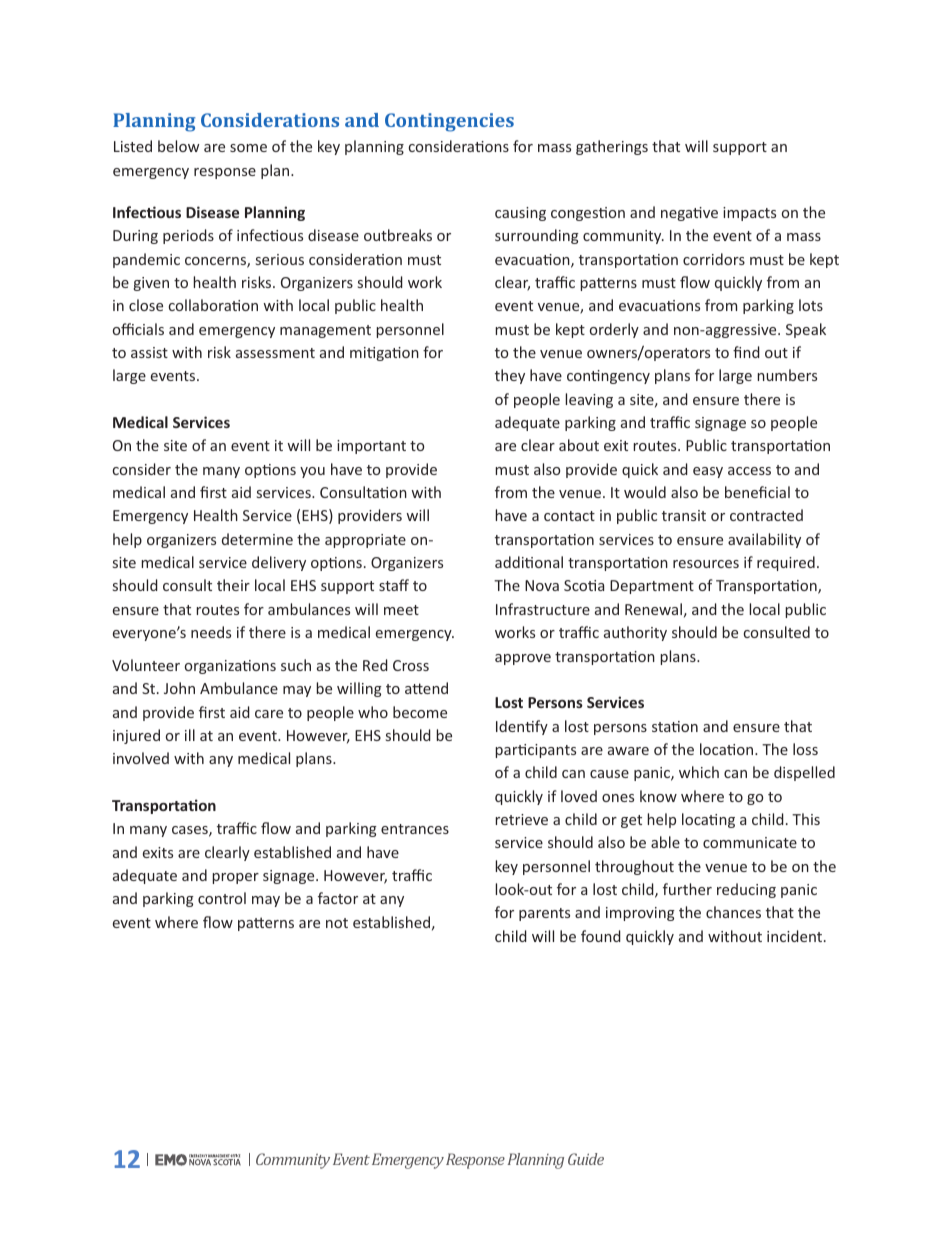 This screenshot has height=1233, width=952. What do you see at coordinates (708, 820) in the screenshot?
I see `locating` at bounding box center [708, 820].
